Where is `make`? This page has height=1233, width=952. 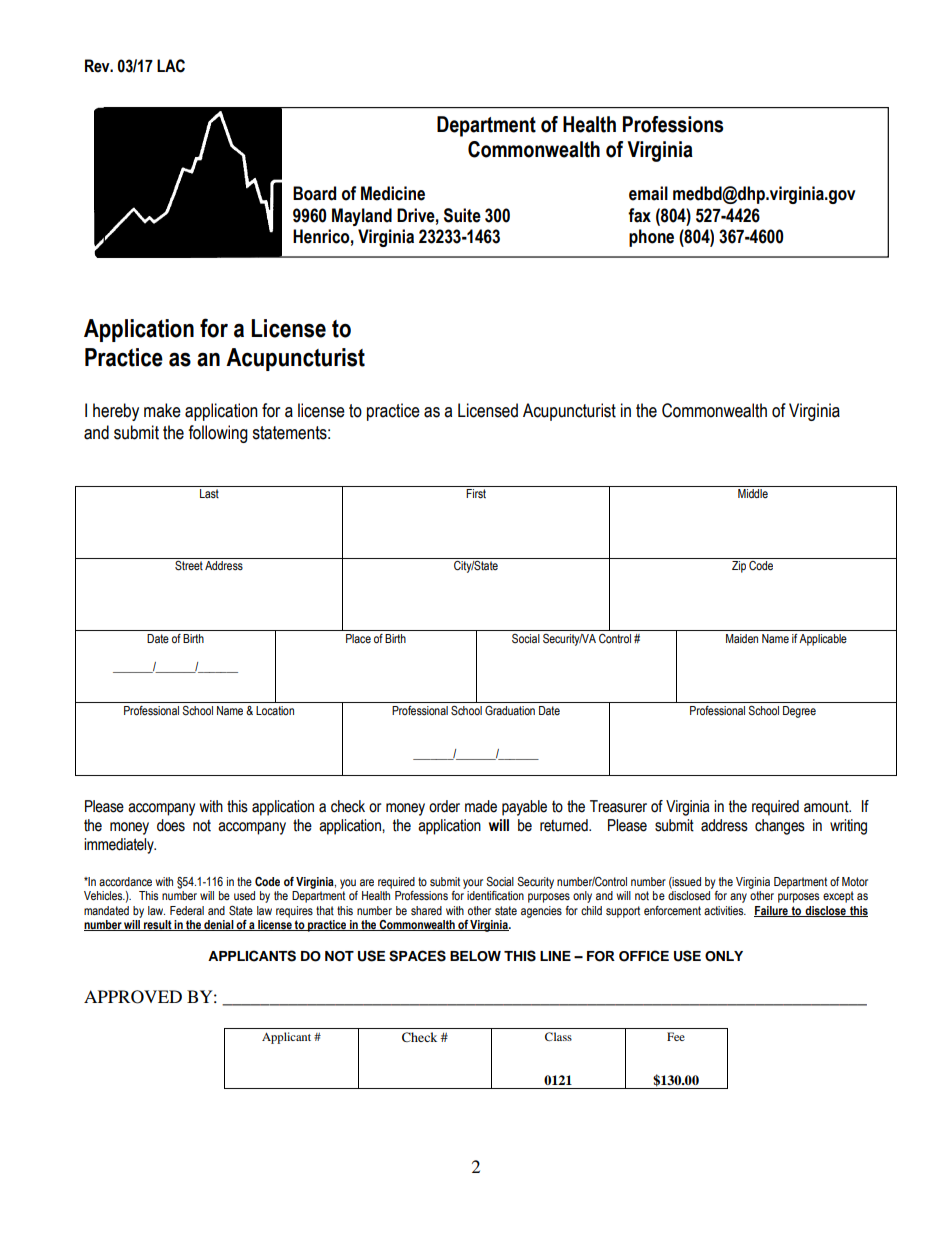
make is located at coordinates (162, 410).
